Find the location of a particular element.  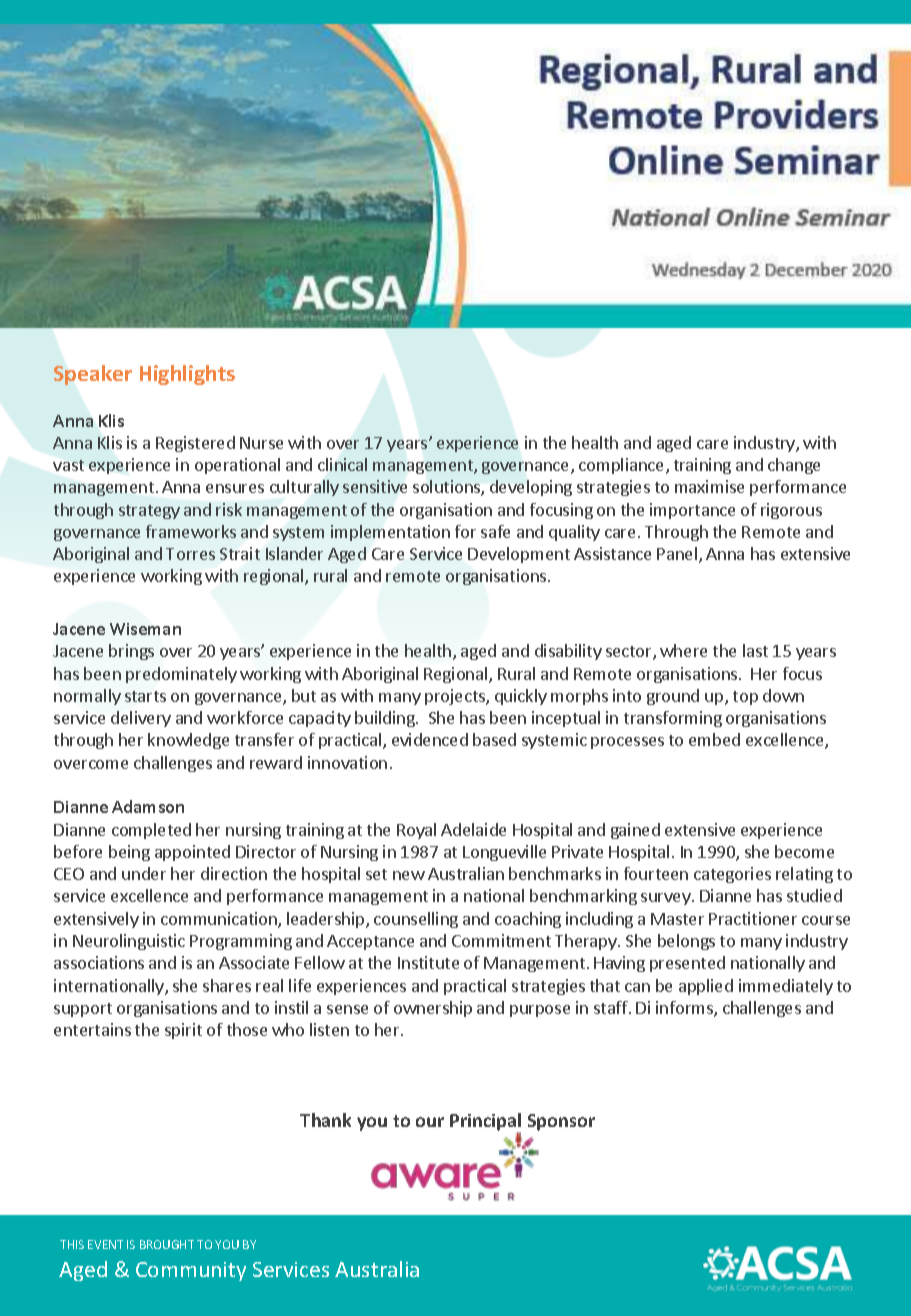

become is located at coordinates (804, 851).
